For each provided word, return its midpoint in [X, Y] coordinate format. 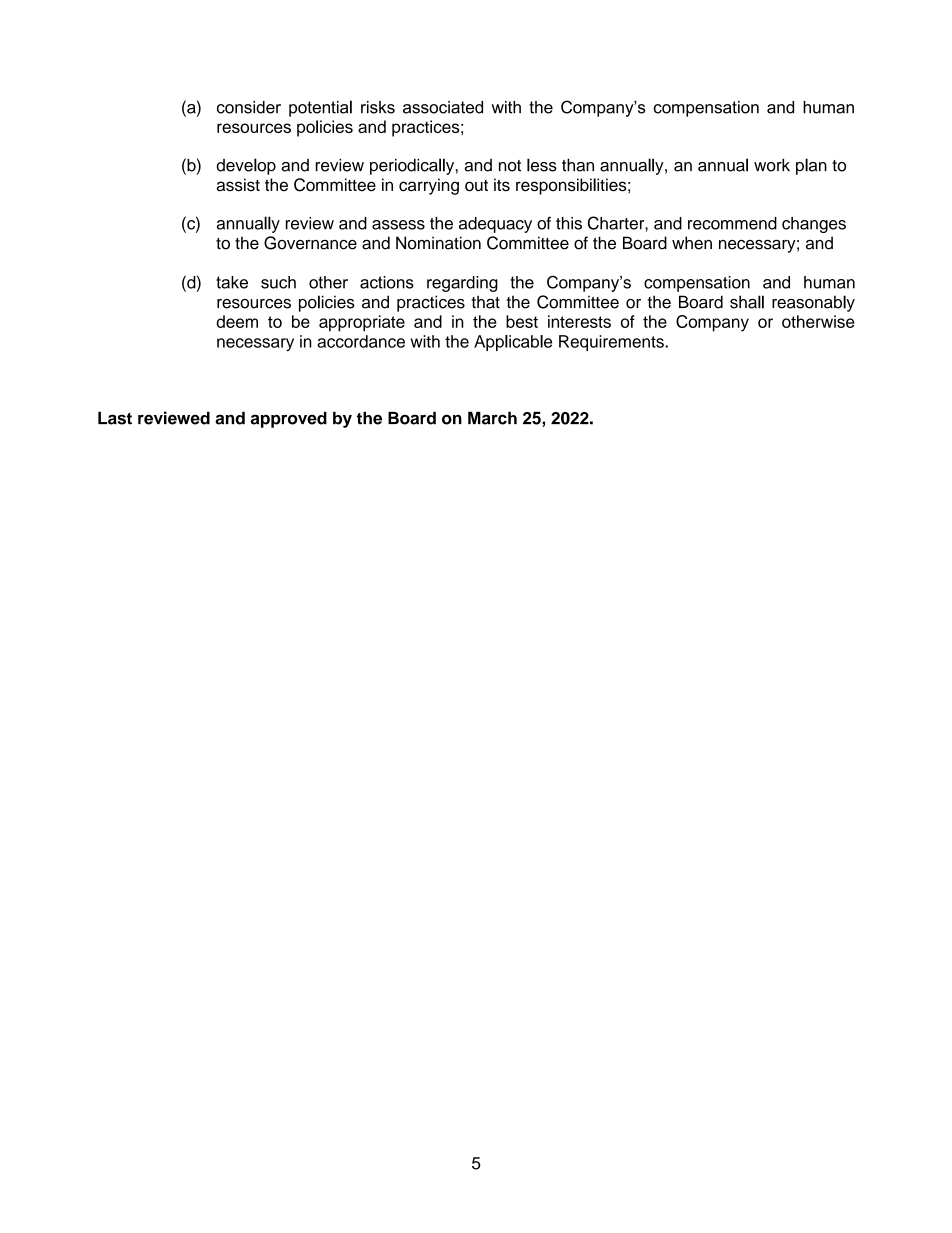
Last [115, 418]
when [692, 243]
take [232, 282]
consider [249, 107]
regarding [462, 284]
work [772, 165]
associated [443, 107]
